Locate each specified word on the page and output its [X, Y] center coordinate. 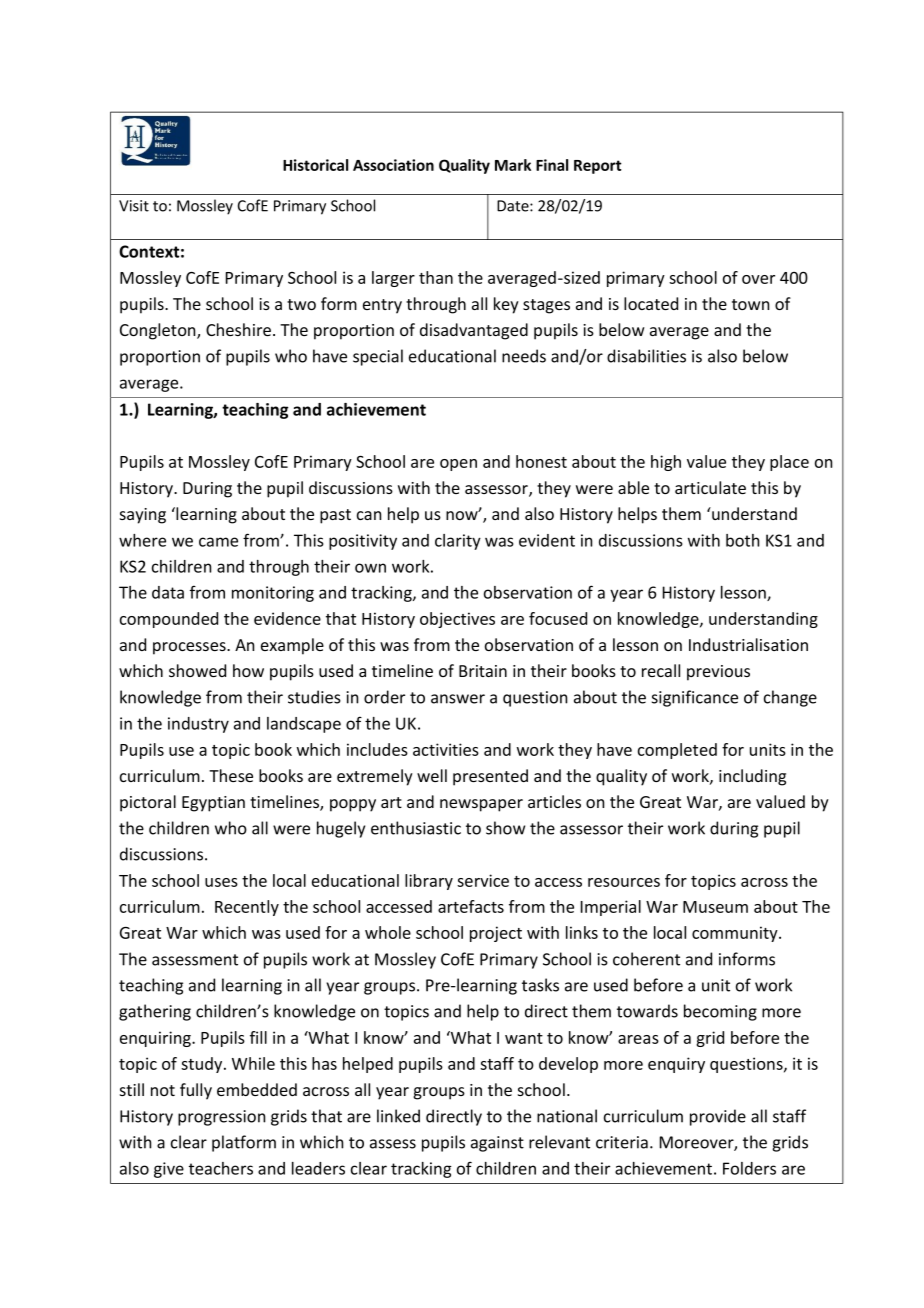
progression [222, 1118]
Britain [483, 671]
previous [718, 673]
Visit [134, 206]
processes [190, 648]
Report [598, 167]
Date [514, 206]
